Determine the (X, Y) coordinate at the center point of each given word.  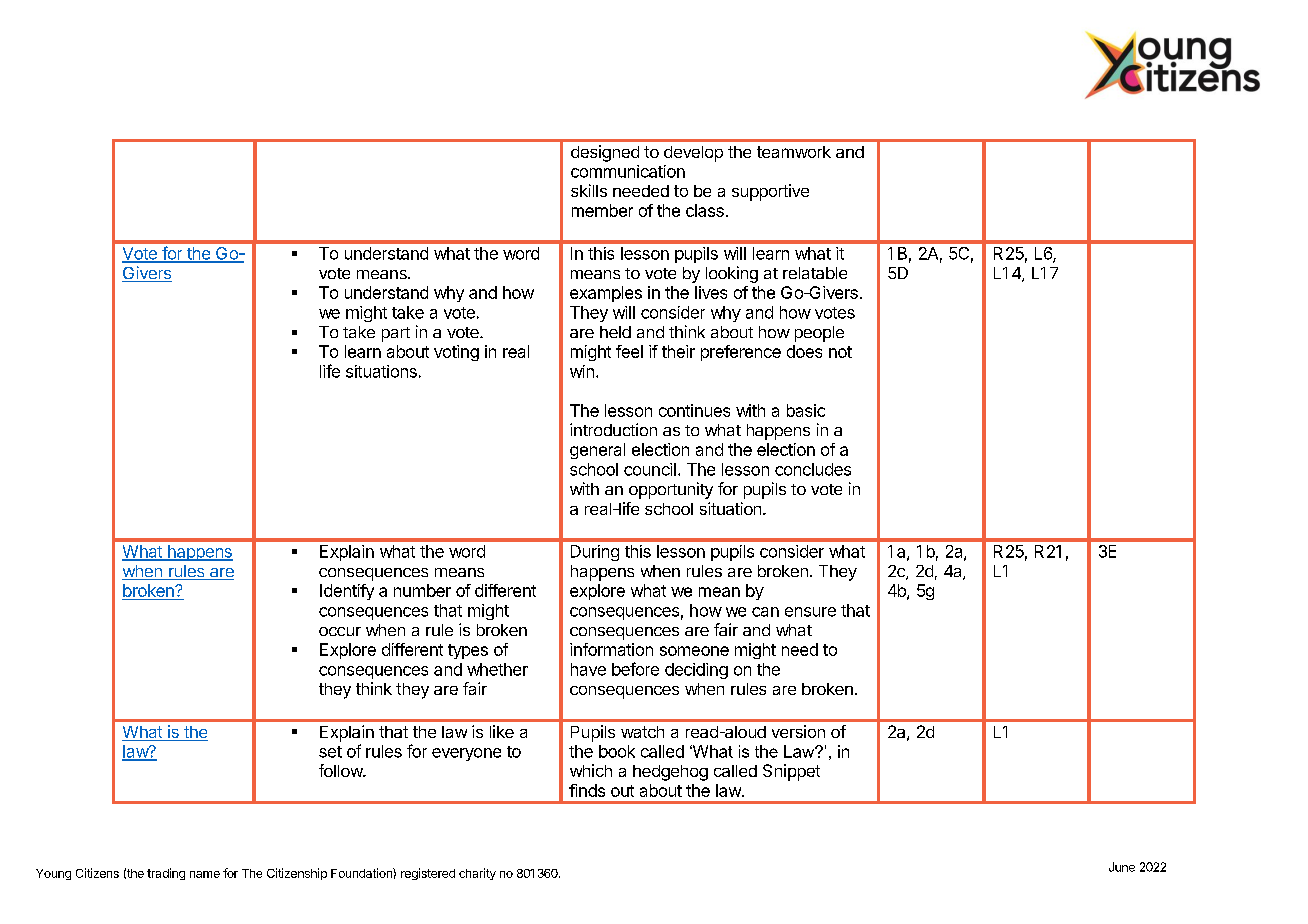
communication (628, 171)
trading (166, 874)
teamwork (794, 152)
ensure (810, 612)
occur (340, 631)
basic (806, 410)
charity (477, 874)
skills (589, 190)
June (1122, 867)
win (582, 371)
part (396, 334)
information (611, 649)
